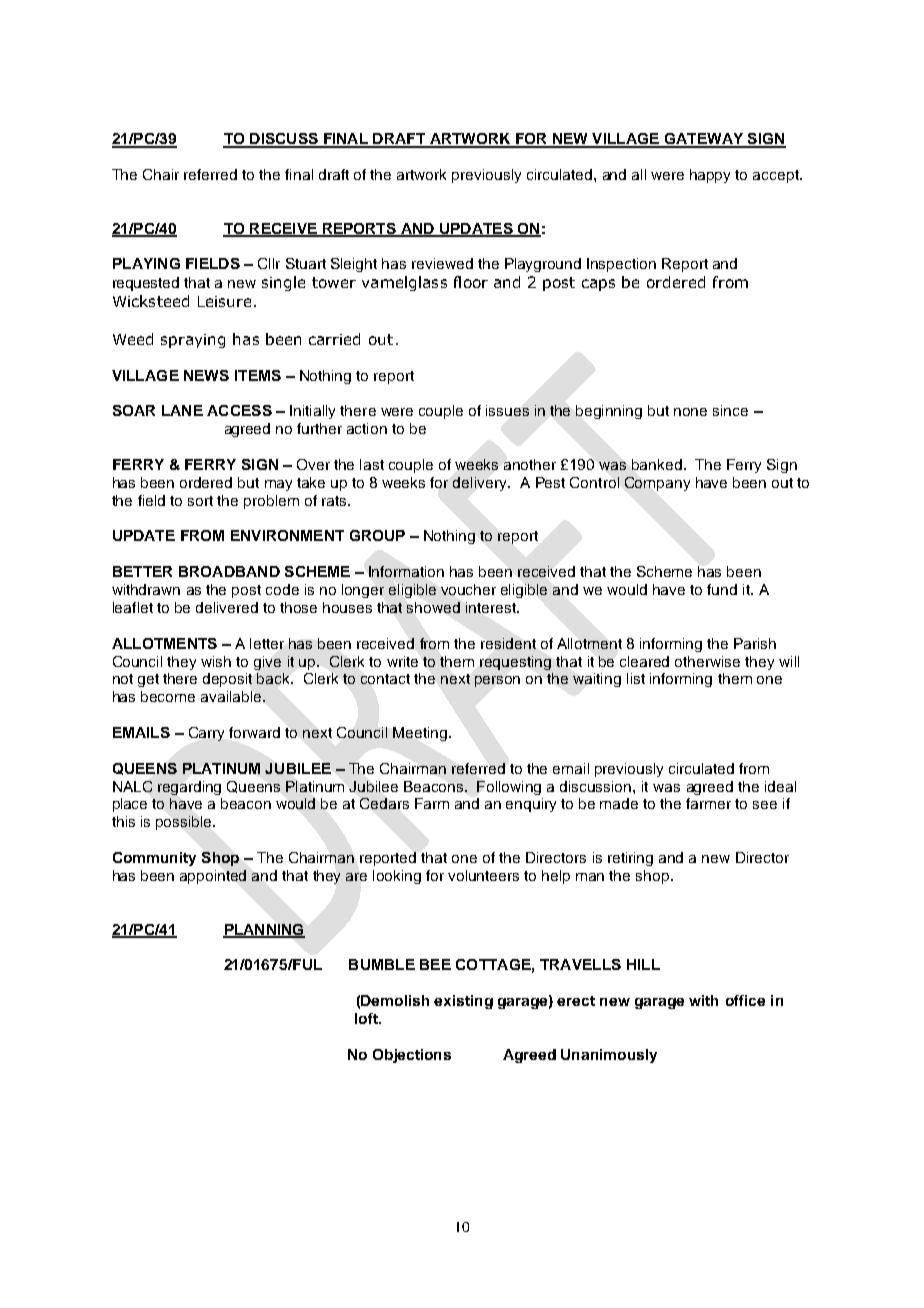  What do you see at coordinates (146, 263) in the page?
I see `PLAYING` at bounding box center [146, 263].
